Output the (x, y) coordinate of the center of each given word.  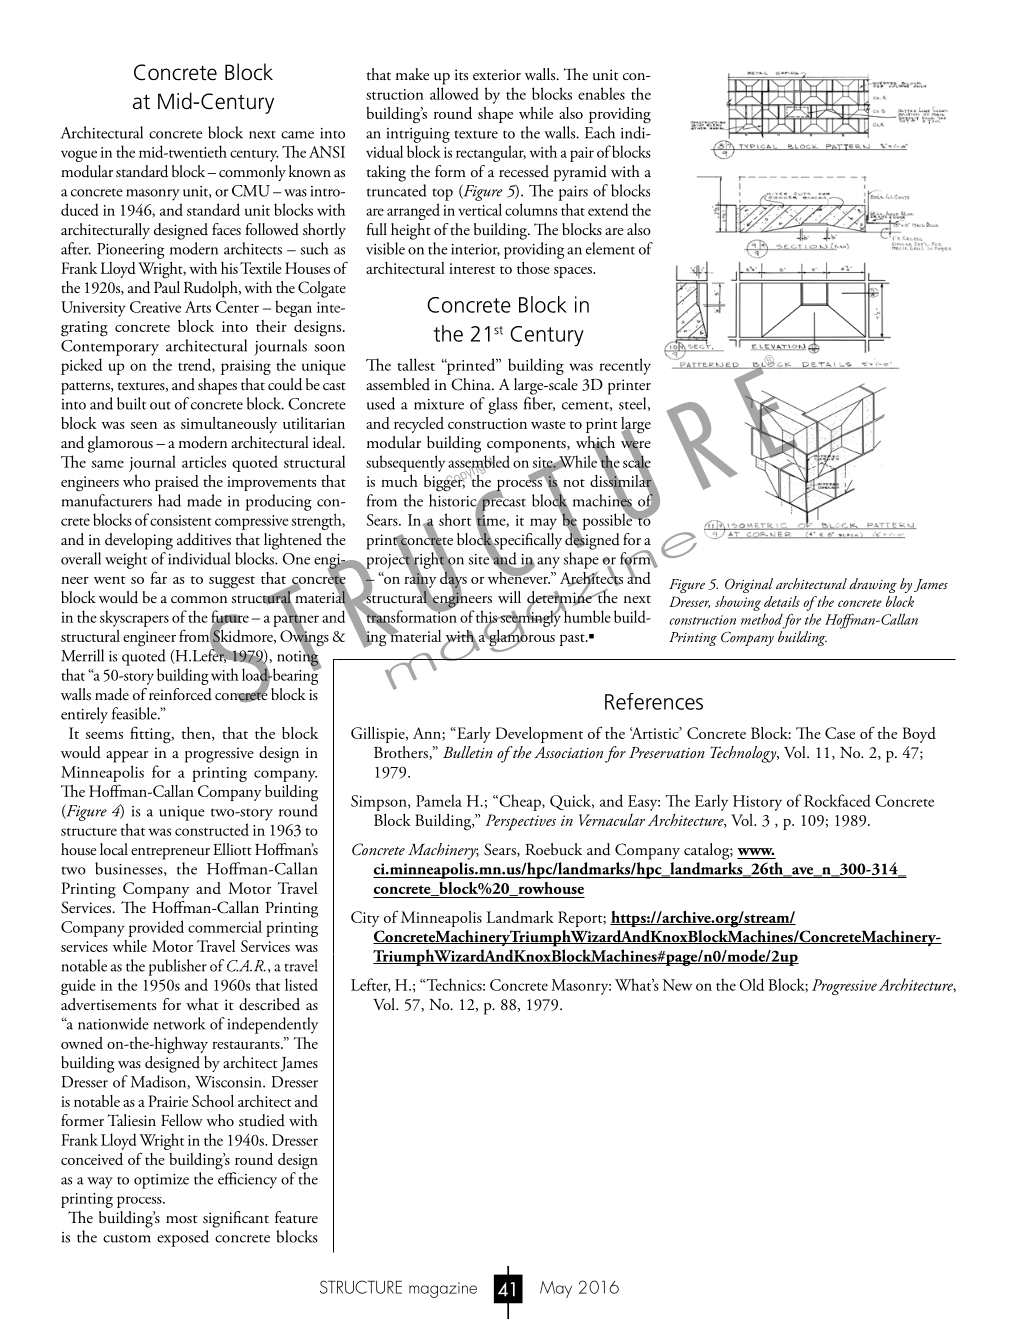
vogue (79, 156)
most (181, 1219)
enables (601, 93)
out (160, 405)
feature (296, 1217)
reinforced (180, 694)
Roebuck (553, 849)
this (487, 617)
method (762, 619)
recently (625, 366)
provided (156, 928)
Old (752, 984)
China (472, 384)
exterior (497, 74)
